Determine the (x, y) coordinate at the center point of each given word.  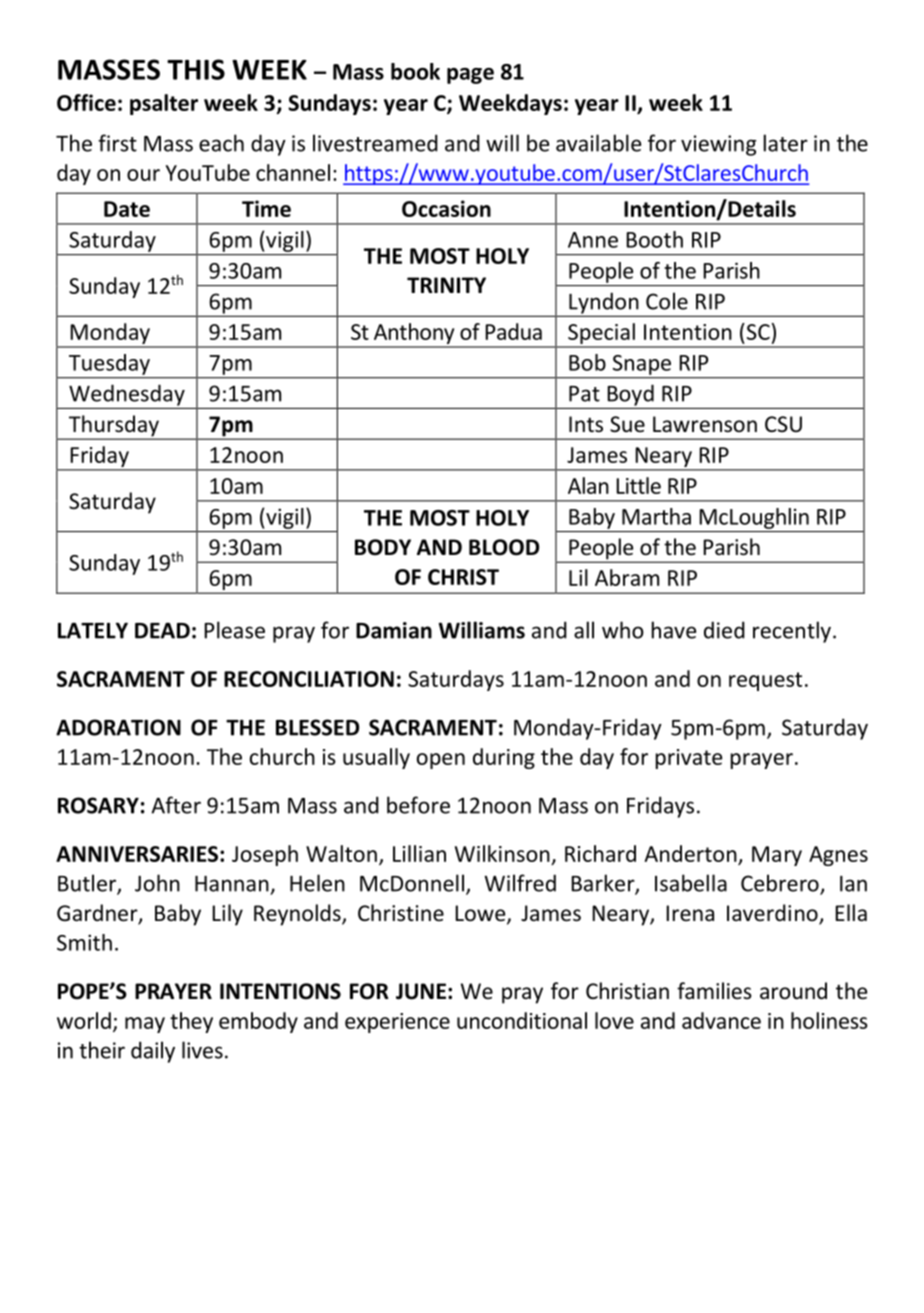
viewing (718, 145)
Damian (394, 630)
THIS (196, 69)
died (724, 630)
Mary (777, 856)
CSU (783, 424)
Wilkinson (502, 853)
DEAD (162, 630)
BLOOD (504, 547)
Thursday (113, 427)
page (470, 76)
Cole (667, 301)
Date (127, 209)
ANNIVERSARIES (137, 854)
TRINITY (446, 285)
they (191, 1022)
